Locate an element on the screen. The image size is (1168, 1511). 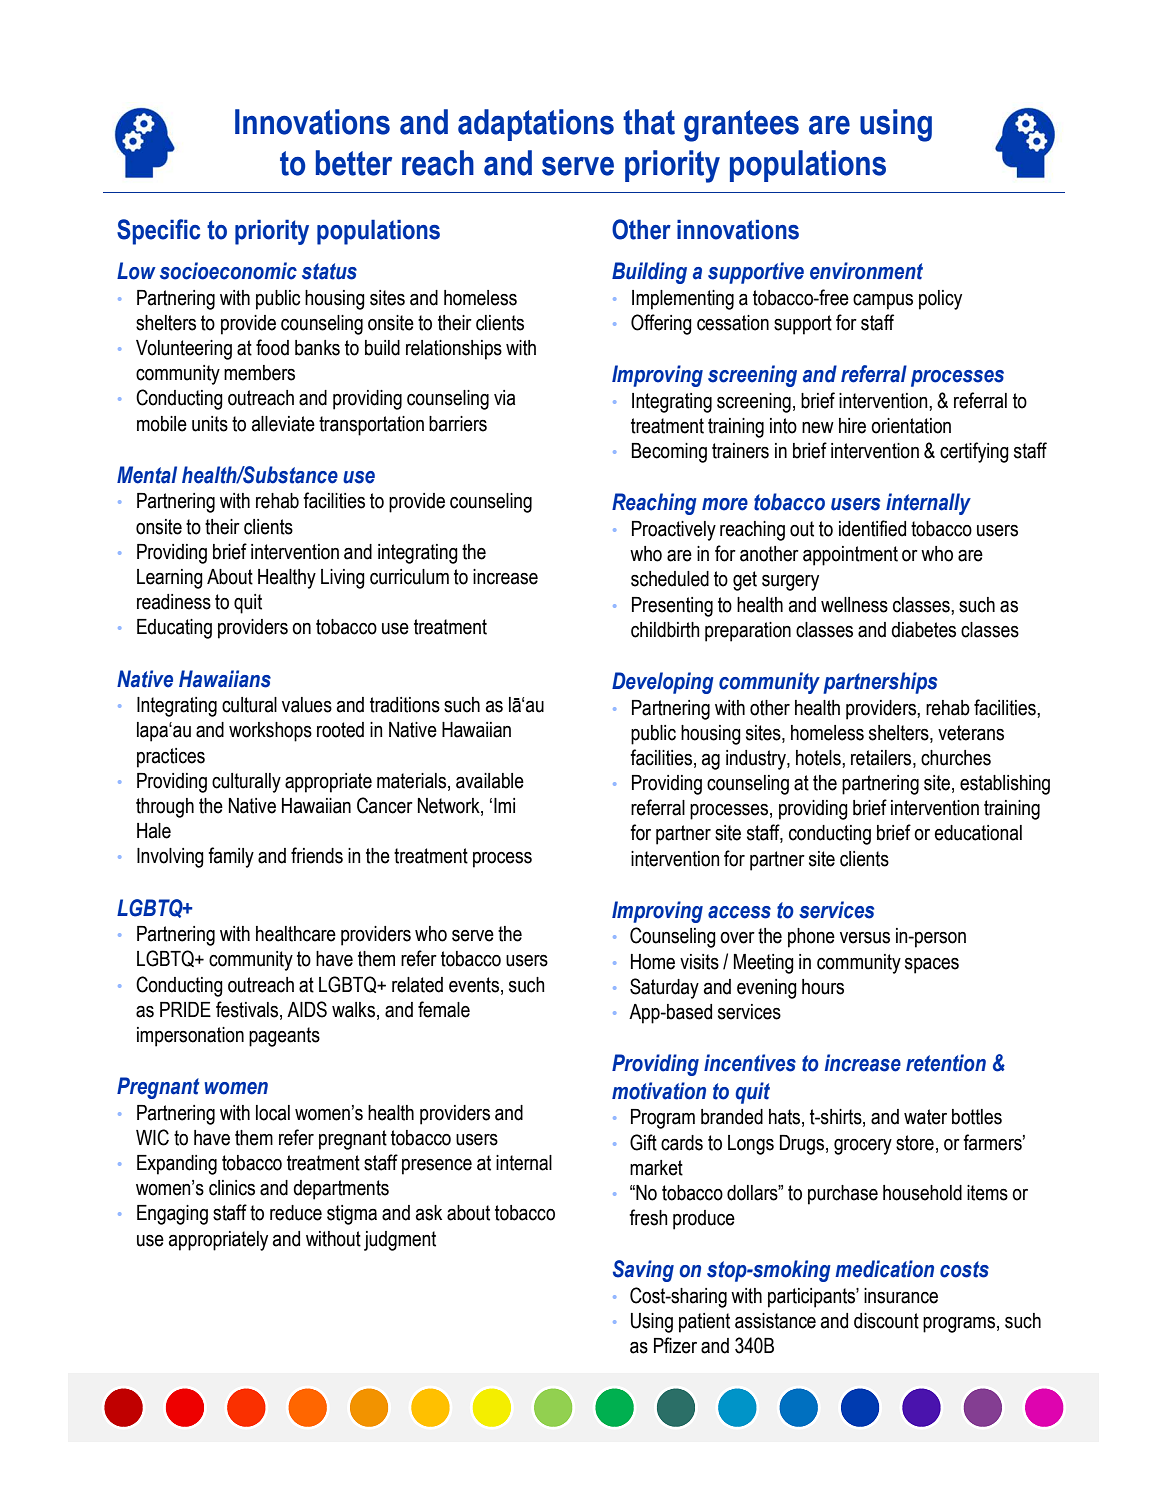
Saving is located at coordinates (643, 1271).
